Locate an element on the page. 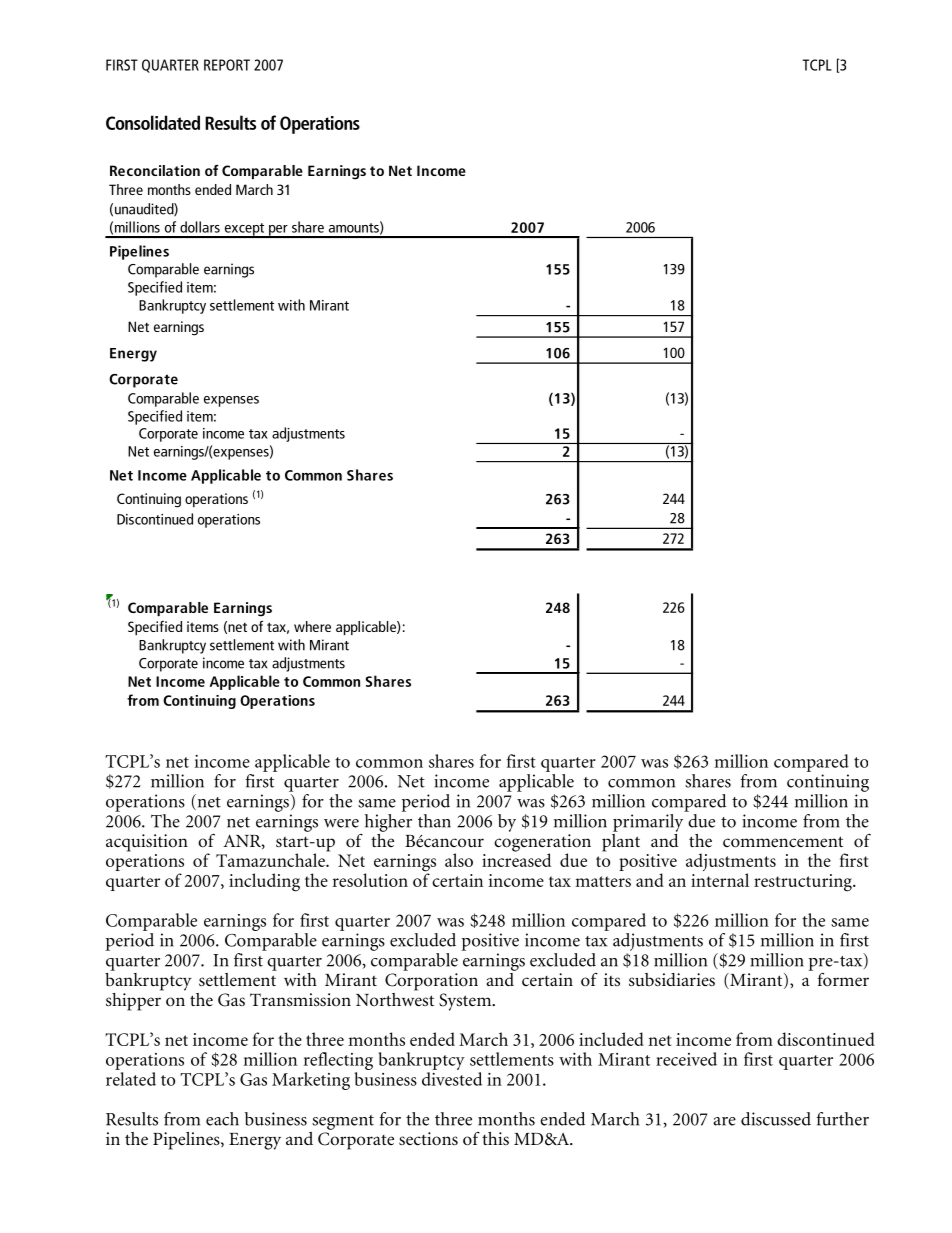  Consolidated is located at coordinates (153, 122).
